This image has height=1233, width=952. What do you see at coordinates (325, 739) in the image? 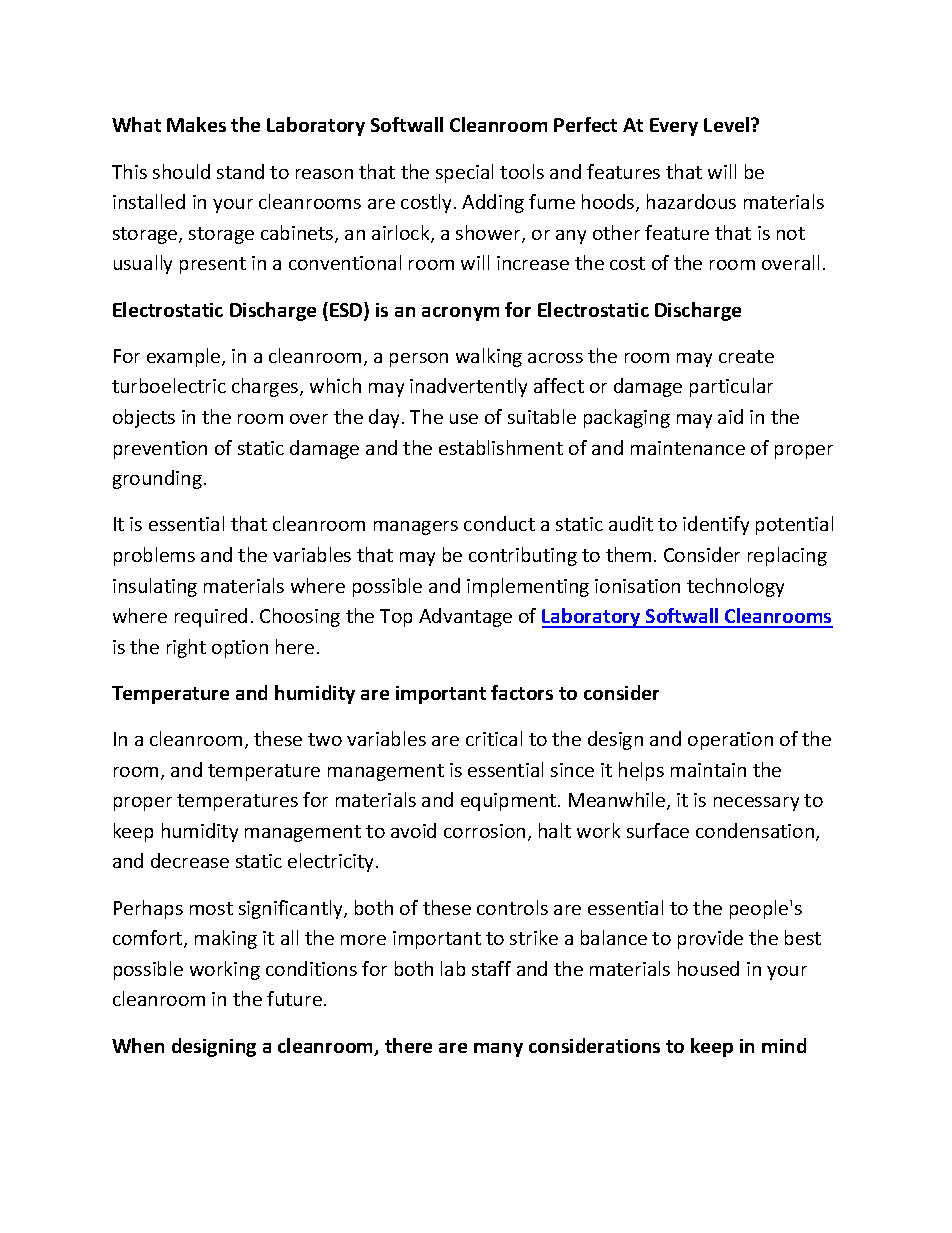
I see `two` at bounding box center [325, 739].
